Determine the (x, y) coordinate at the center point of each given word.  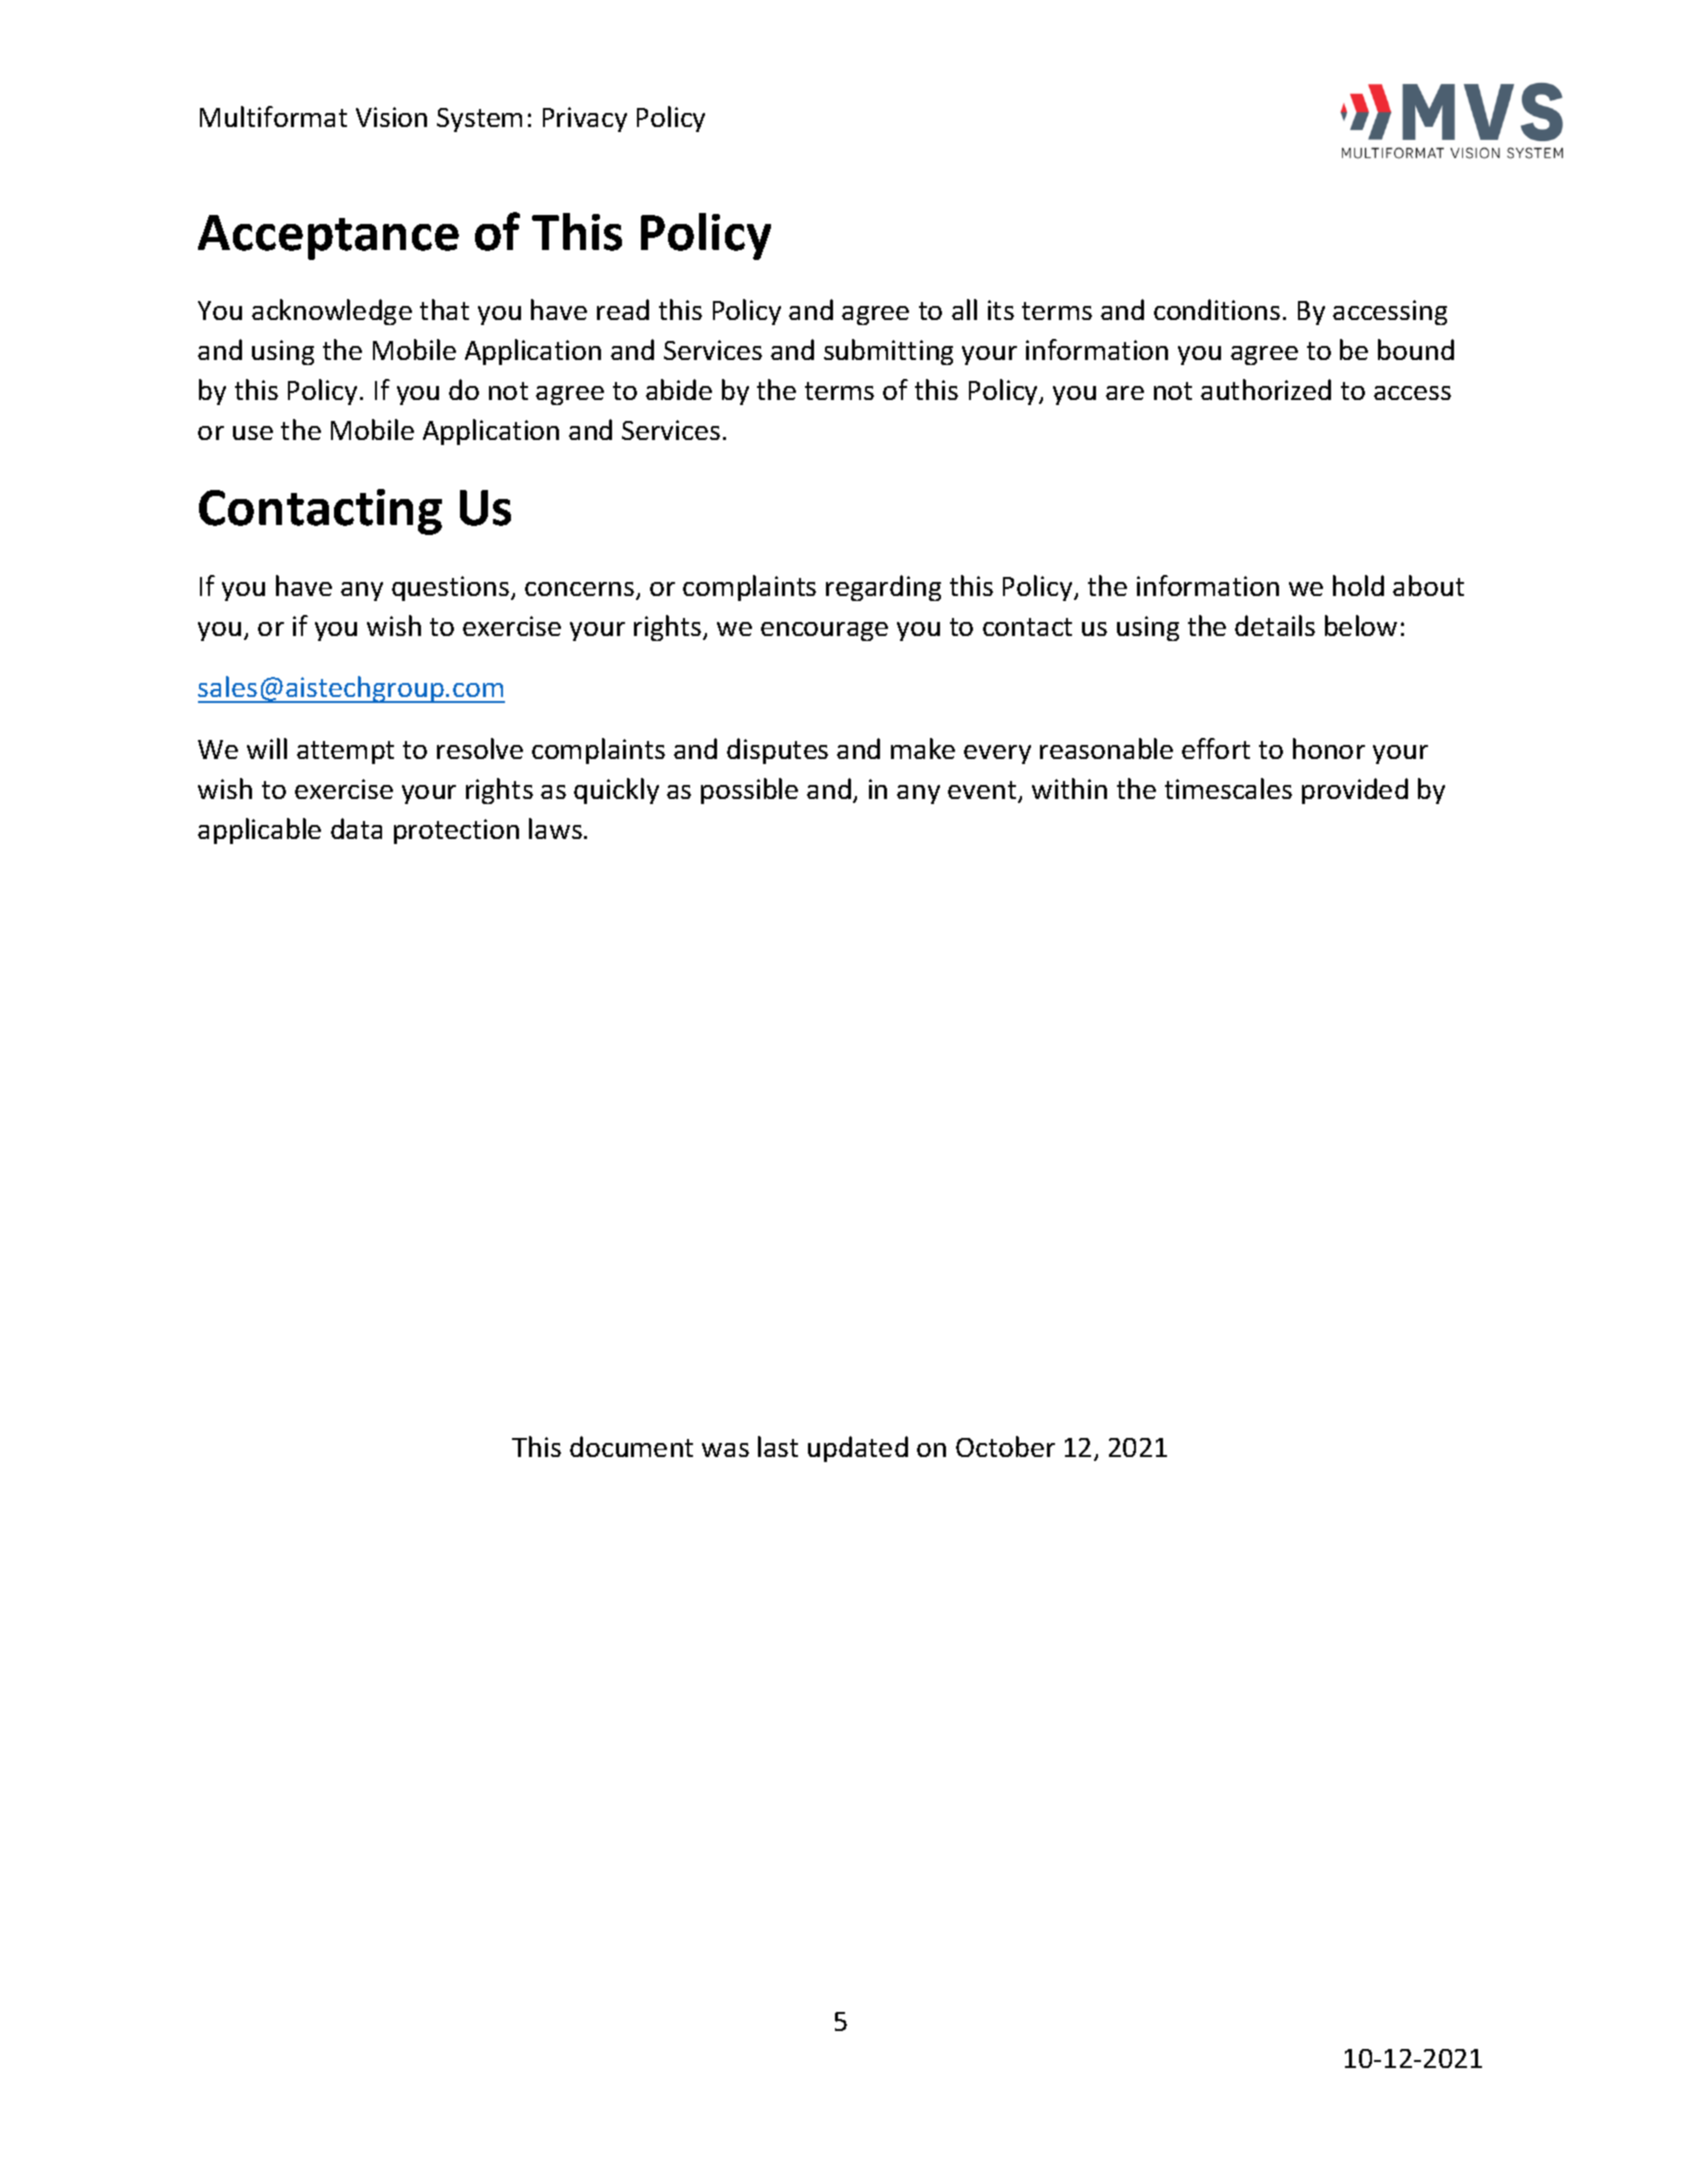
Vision (391, 117)
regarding (883, 588)
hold (1358, 585)
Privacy (585, 119)
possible (749, 791)
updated (858, 1449)
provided (1355, 791)
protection (456, 831)
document (631, 1446)
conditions (1217, 309)
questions (452, 588)
